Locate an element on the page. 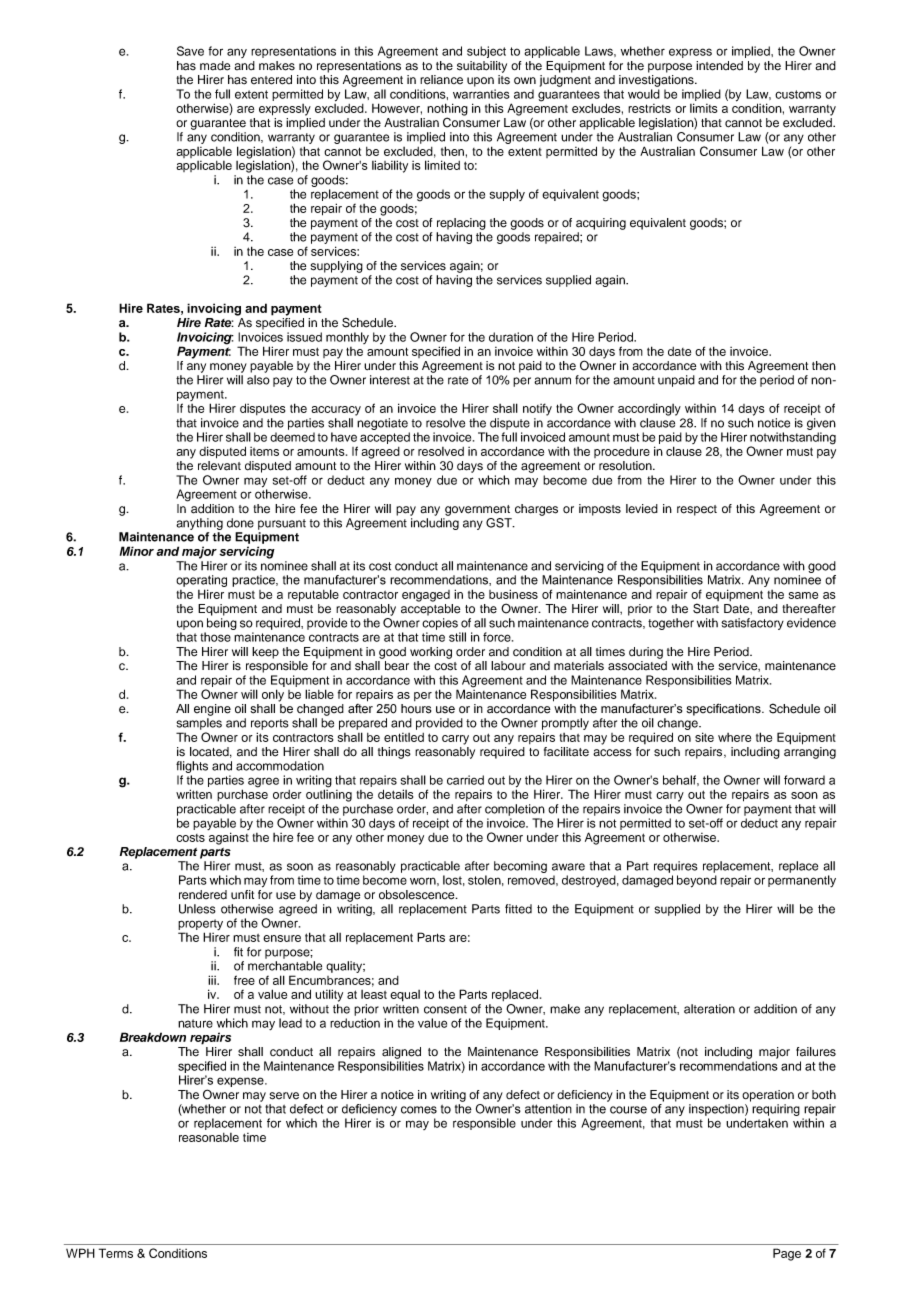 The image size is (924, 1308). still is located at coordinates (457, 637).
